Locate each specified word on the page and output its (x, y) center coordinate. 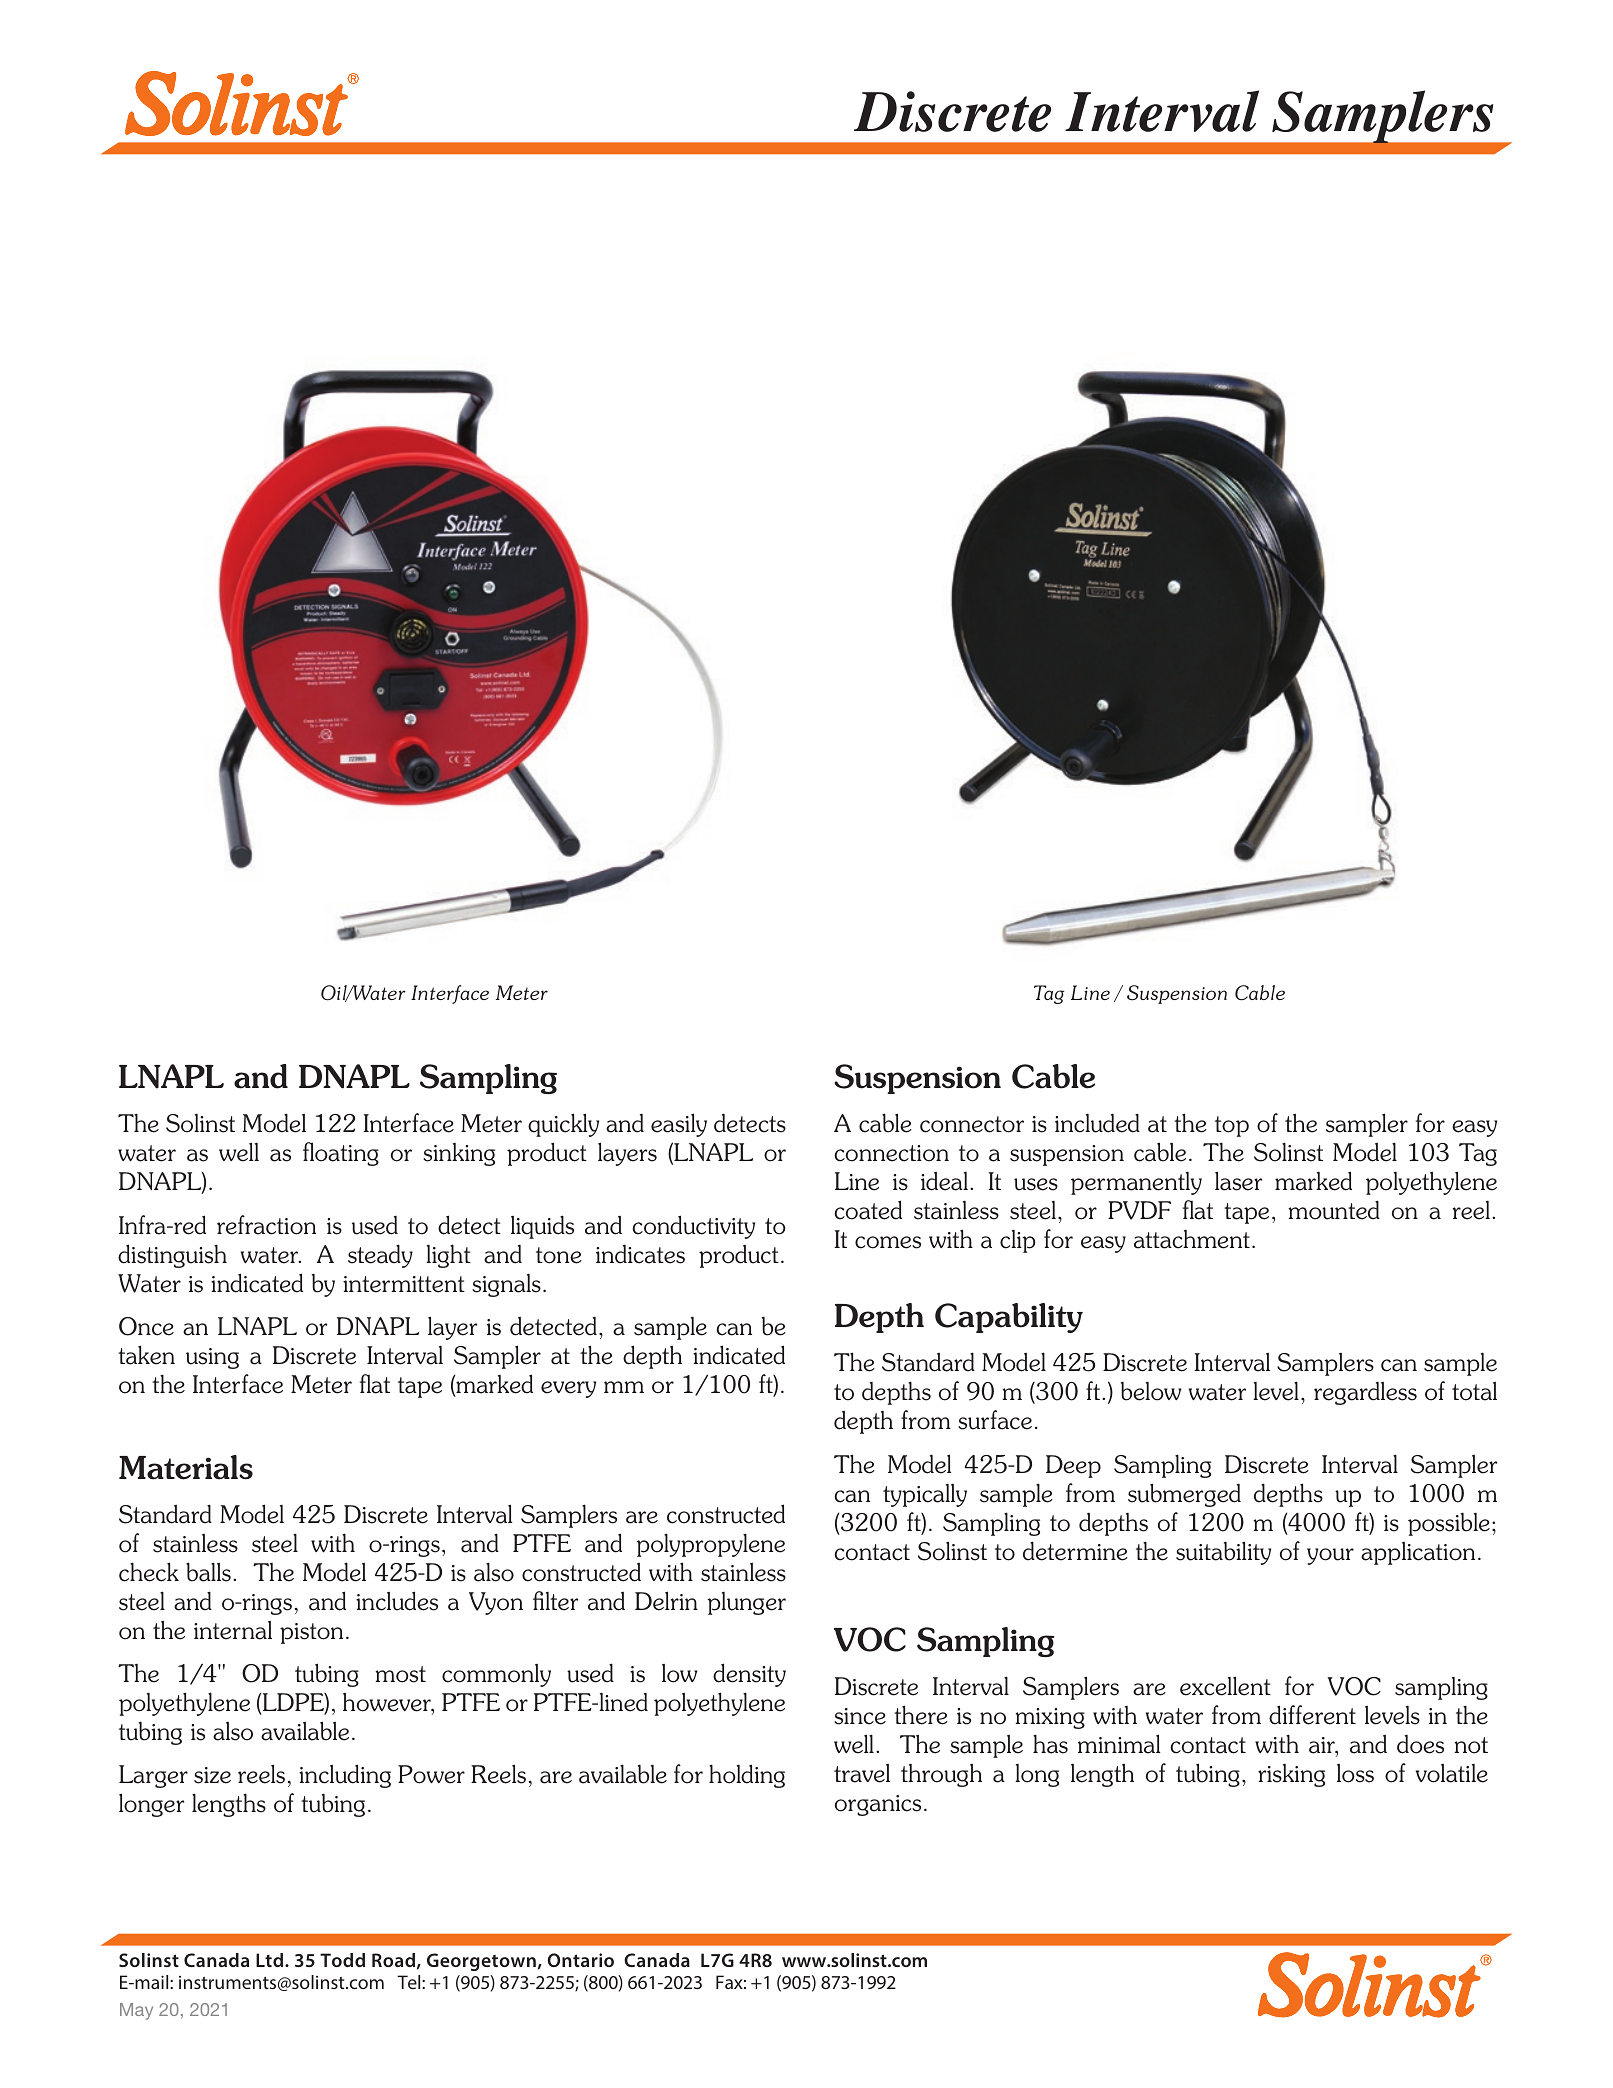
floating (341, 1154)
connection (891, 1153)
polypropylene (710, 1545)
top (1232, 1126)
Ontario (580, 1960)
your (1330, 1556)
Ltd (269, 1960)
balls (208, 1572)
